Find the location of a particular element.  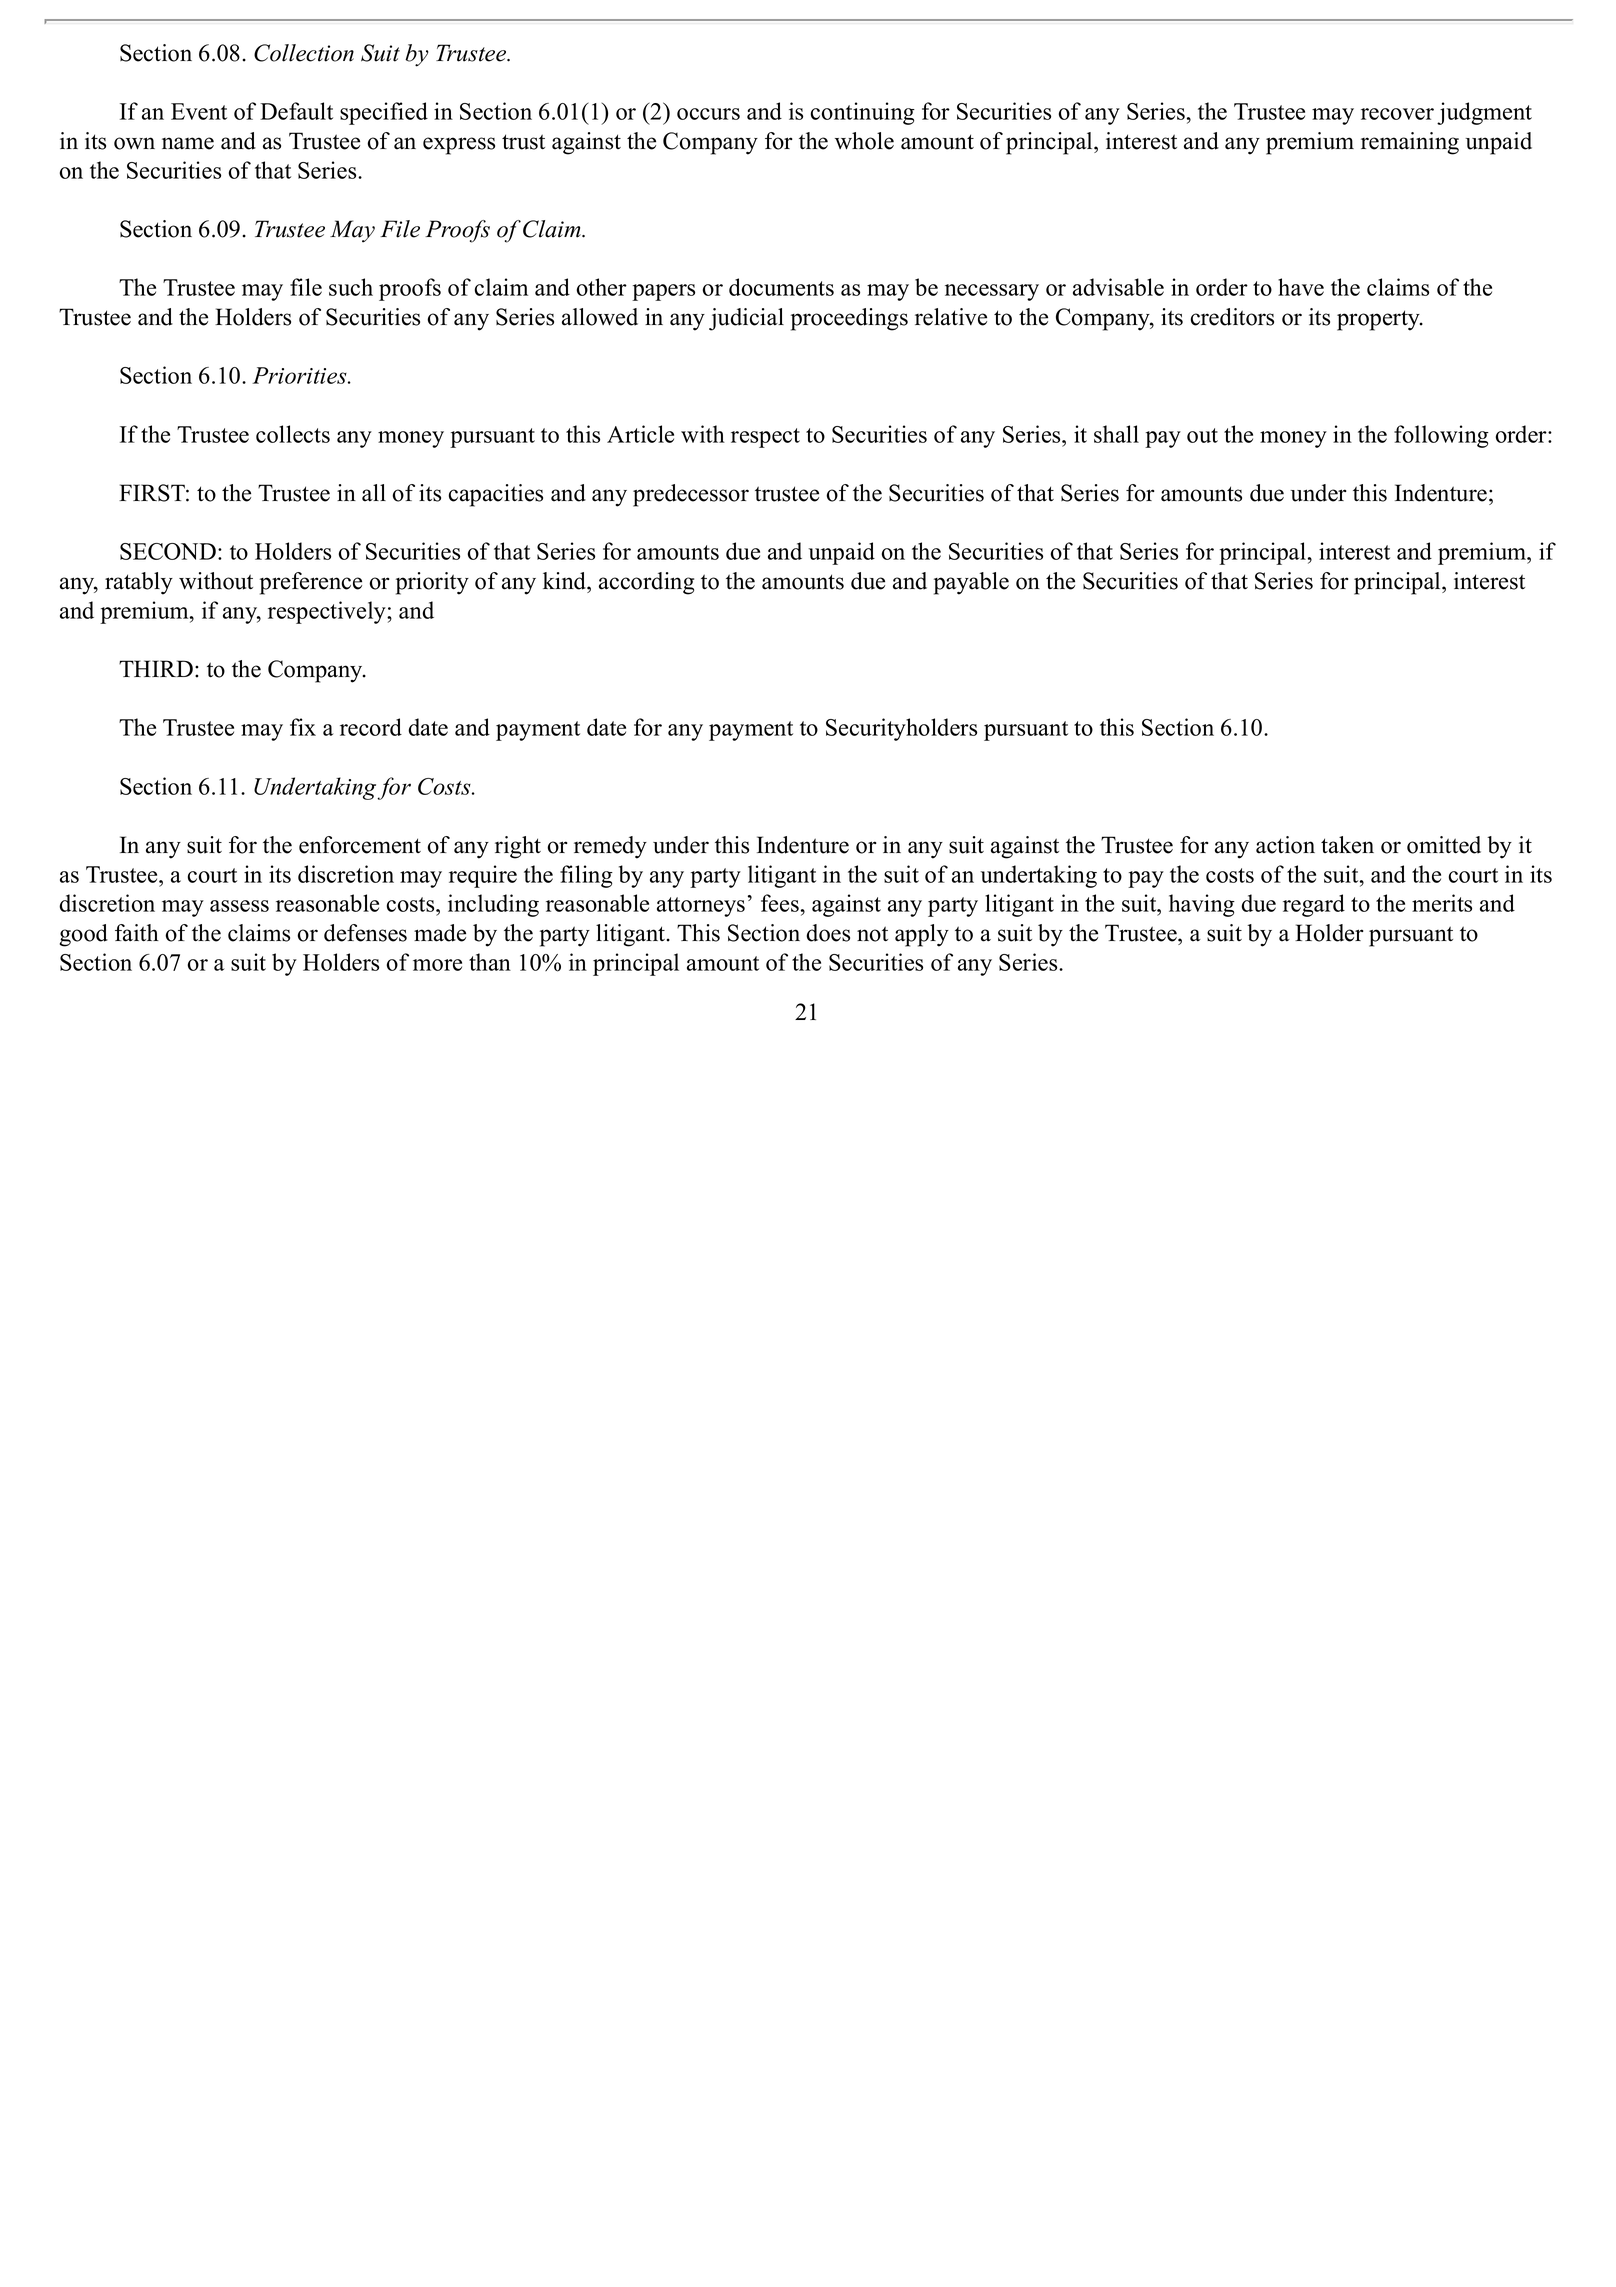

recover is located at coordinates (1397, 114).
